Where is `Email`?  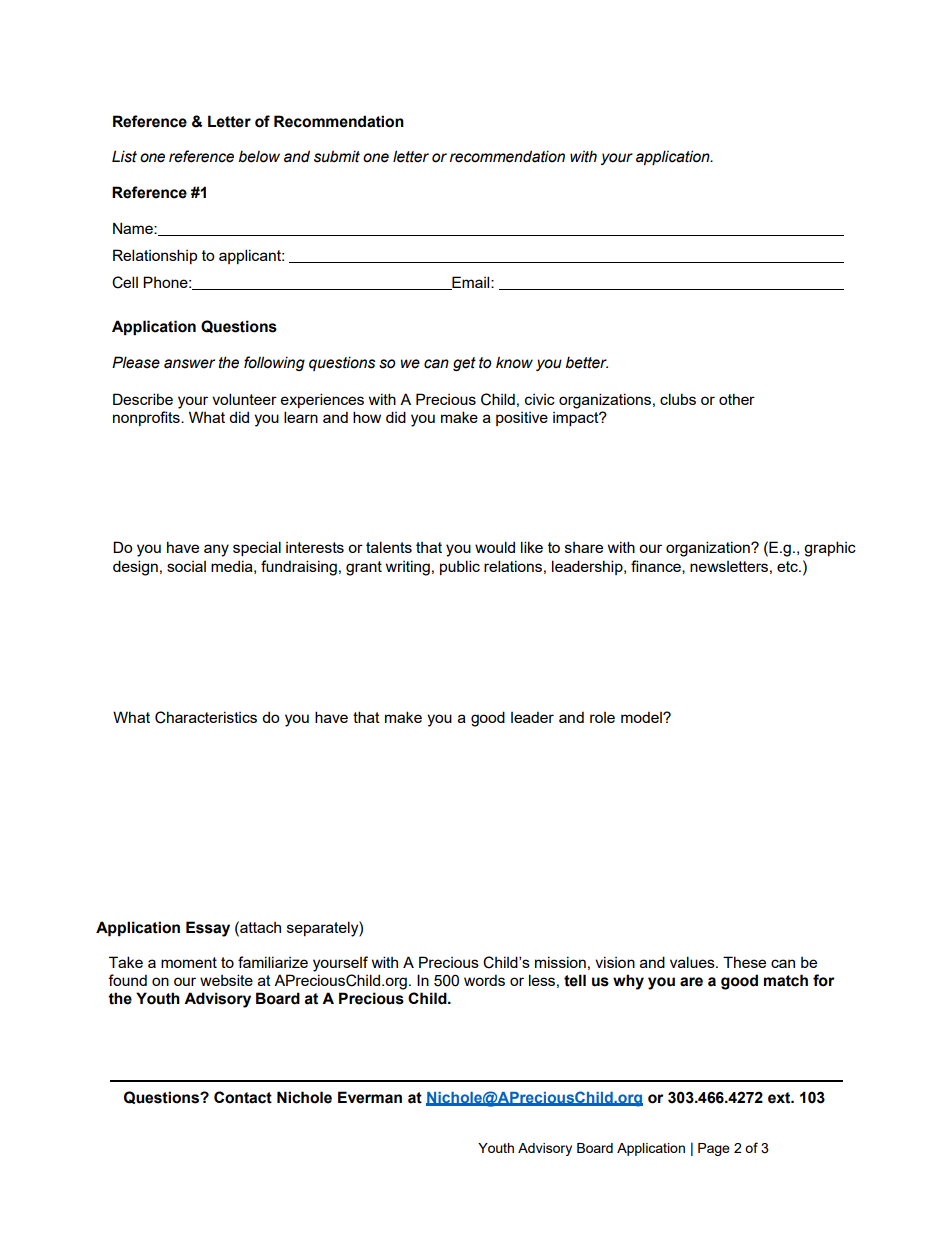 Email is located at coordinates (471, 283).
